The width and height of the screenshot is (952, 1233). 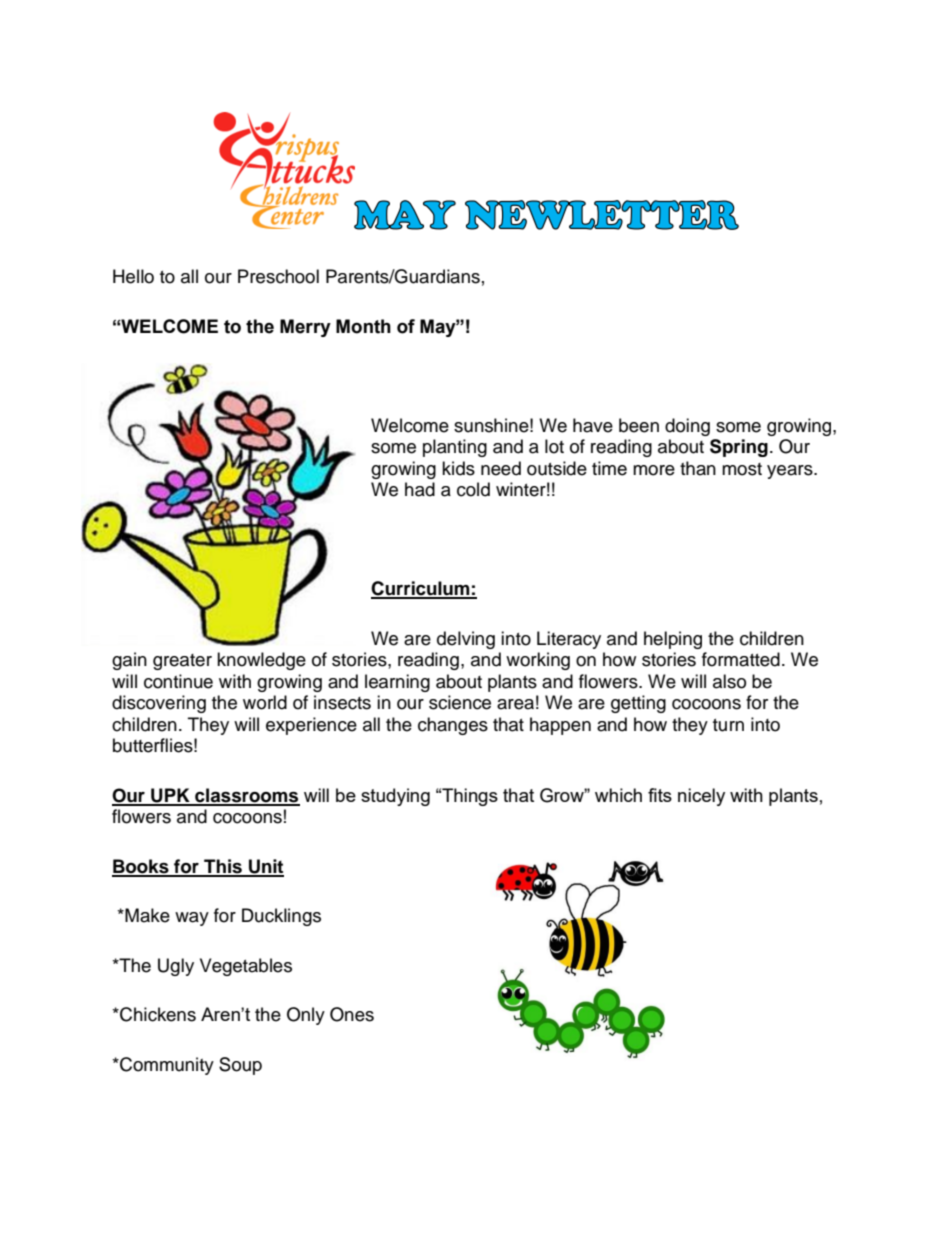 I want to click on Ones, so click(x=352, y=1014).
